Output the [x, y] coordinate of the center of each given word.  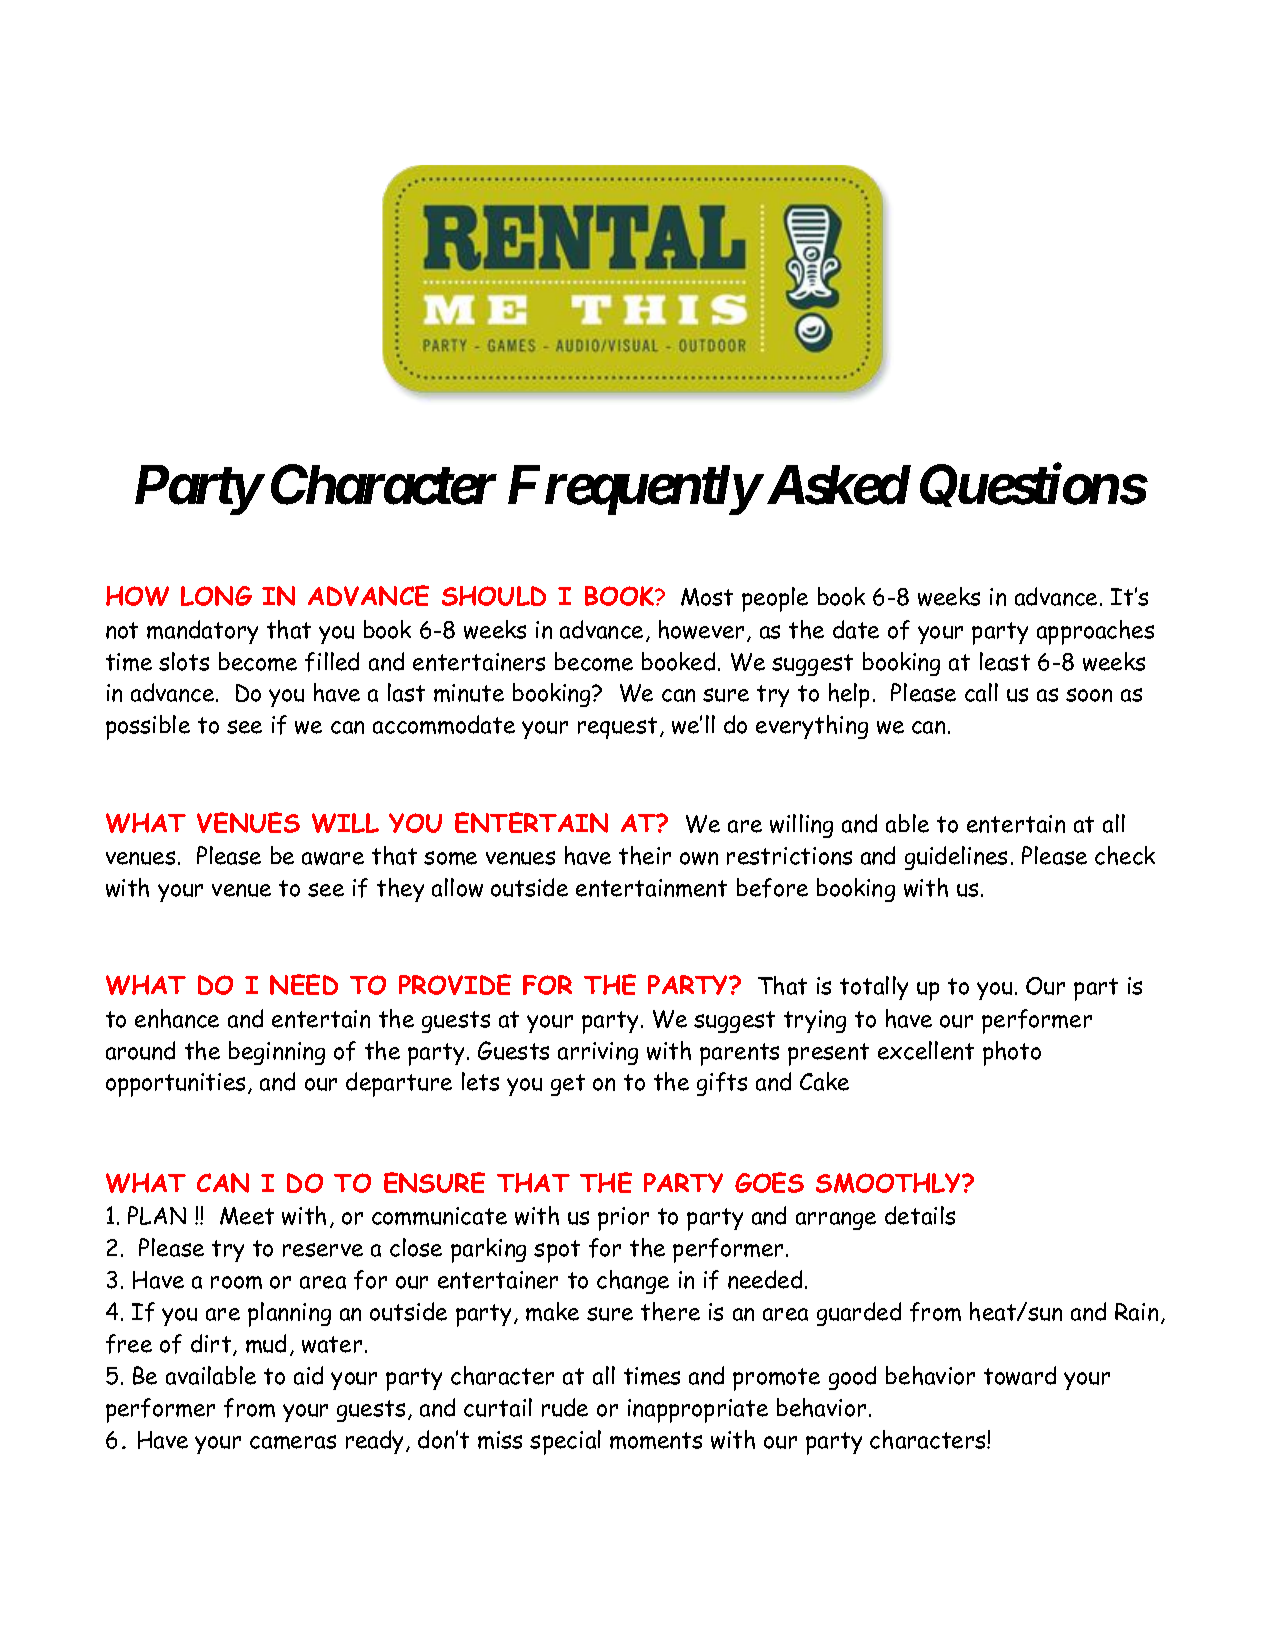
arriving [598, 1053]
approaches [1095, 632]
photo [1012, 1053]
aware [333, 858]
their [645, 855]
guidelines [956, 858]
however [701, 629]
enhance [177, 1018]
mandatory [202, 632]
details [920, 1215]
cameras [293, 1442]
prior [623, 1219]
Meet [247, 1216]
